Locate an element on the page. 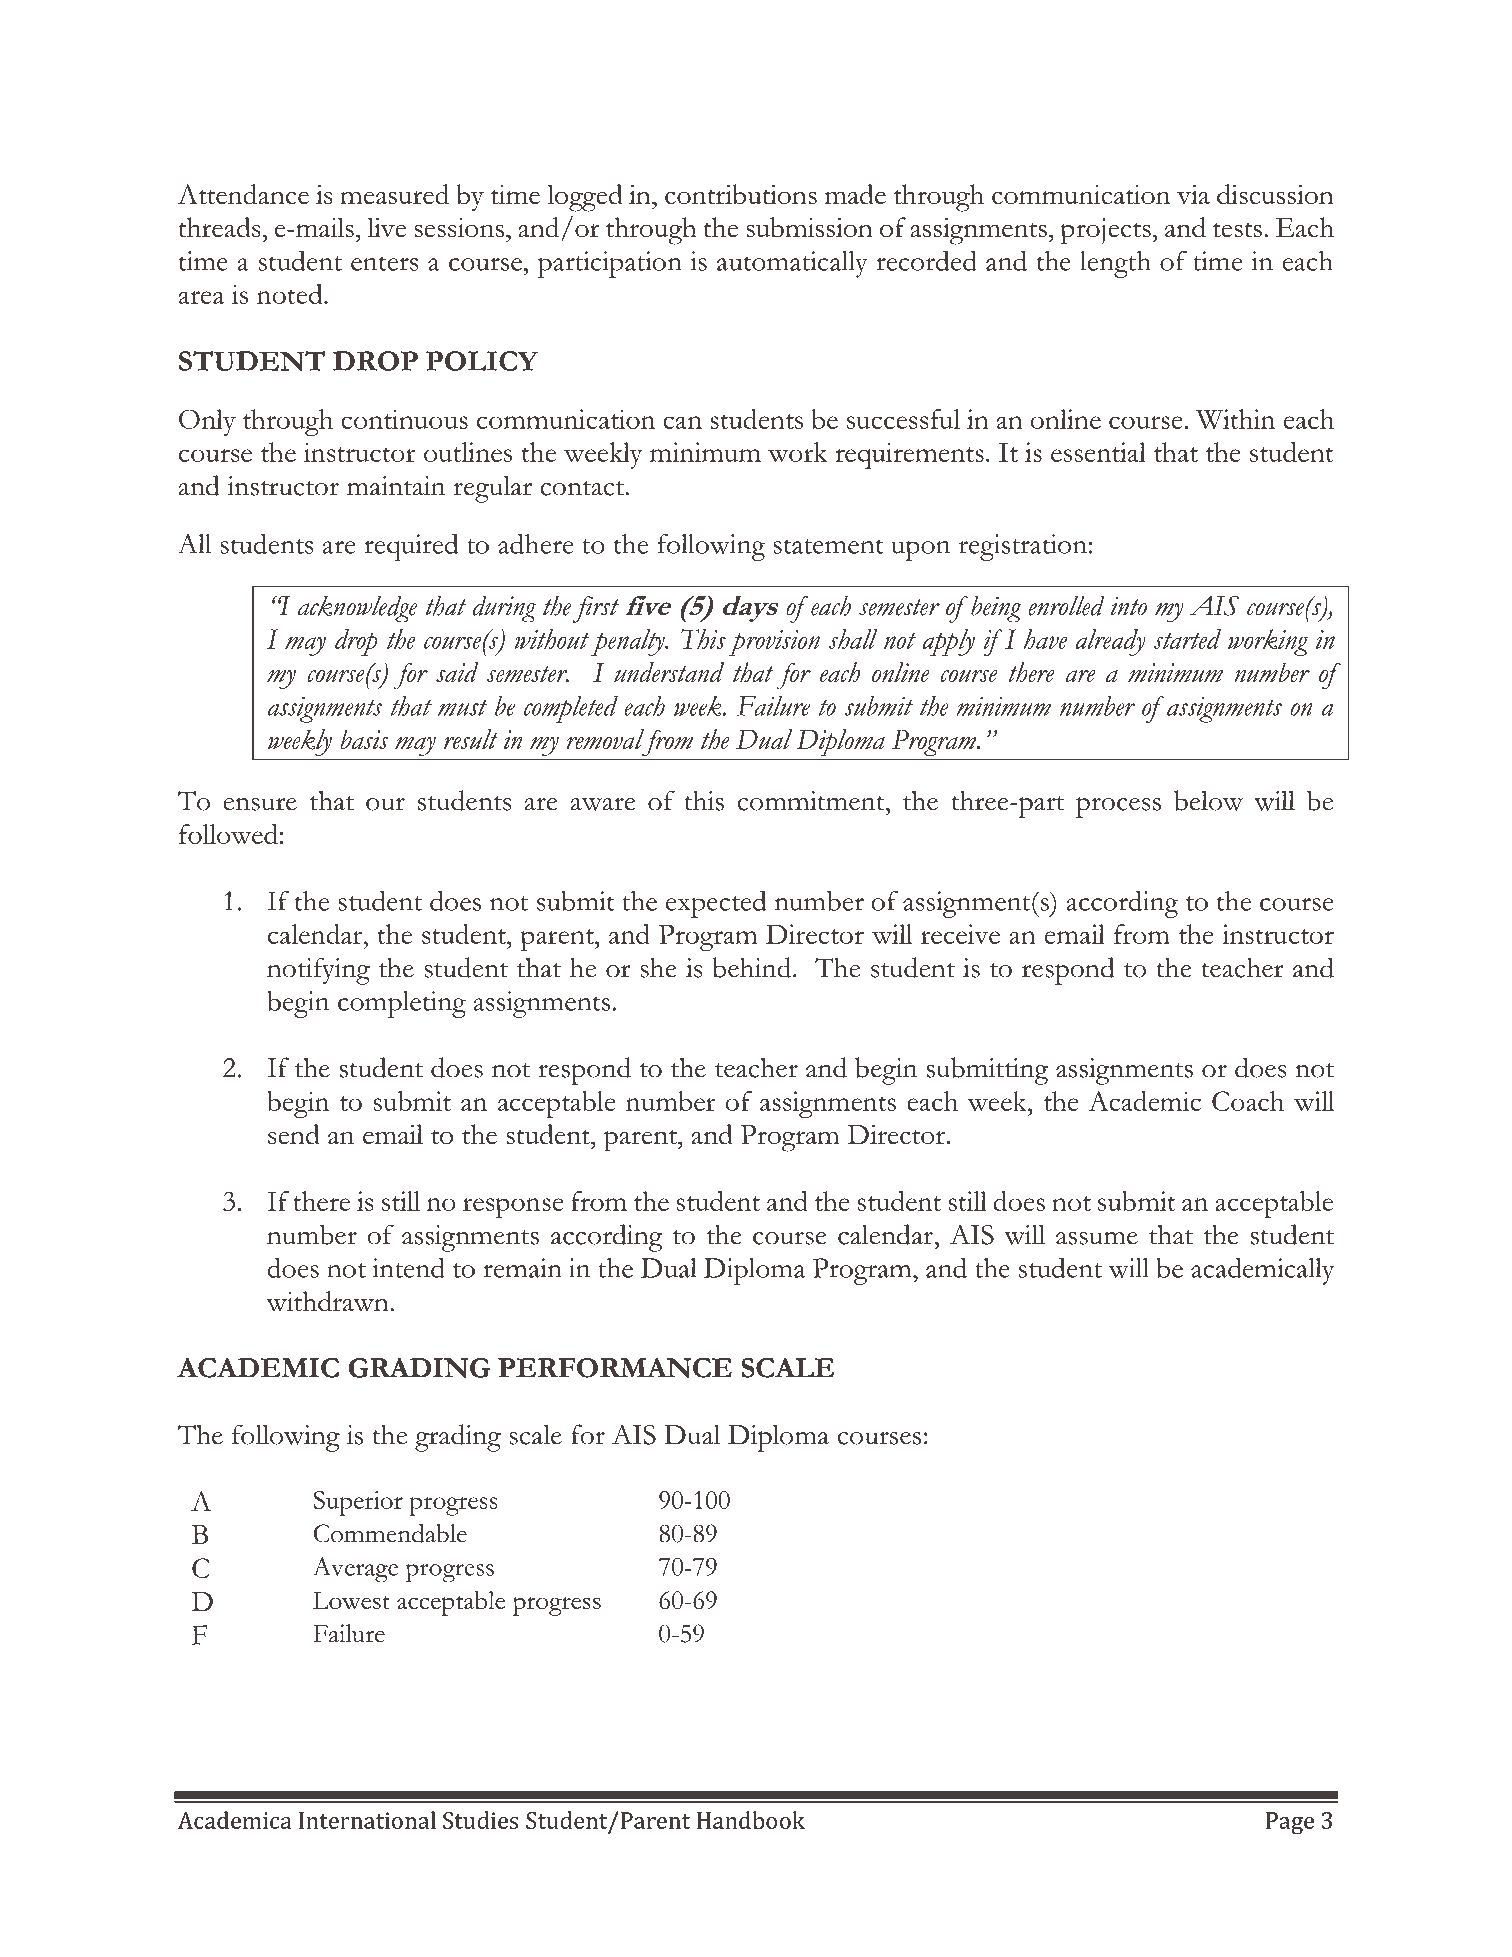 The image size is (1512, 1957). notifying is located at coordinates (318, 971).
